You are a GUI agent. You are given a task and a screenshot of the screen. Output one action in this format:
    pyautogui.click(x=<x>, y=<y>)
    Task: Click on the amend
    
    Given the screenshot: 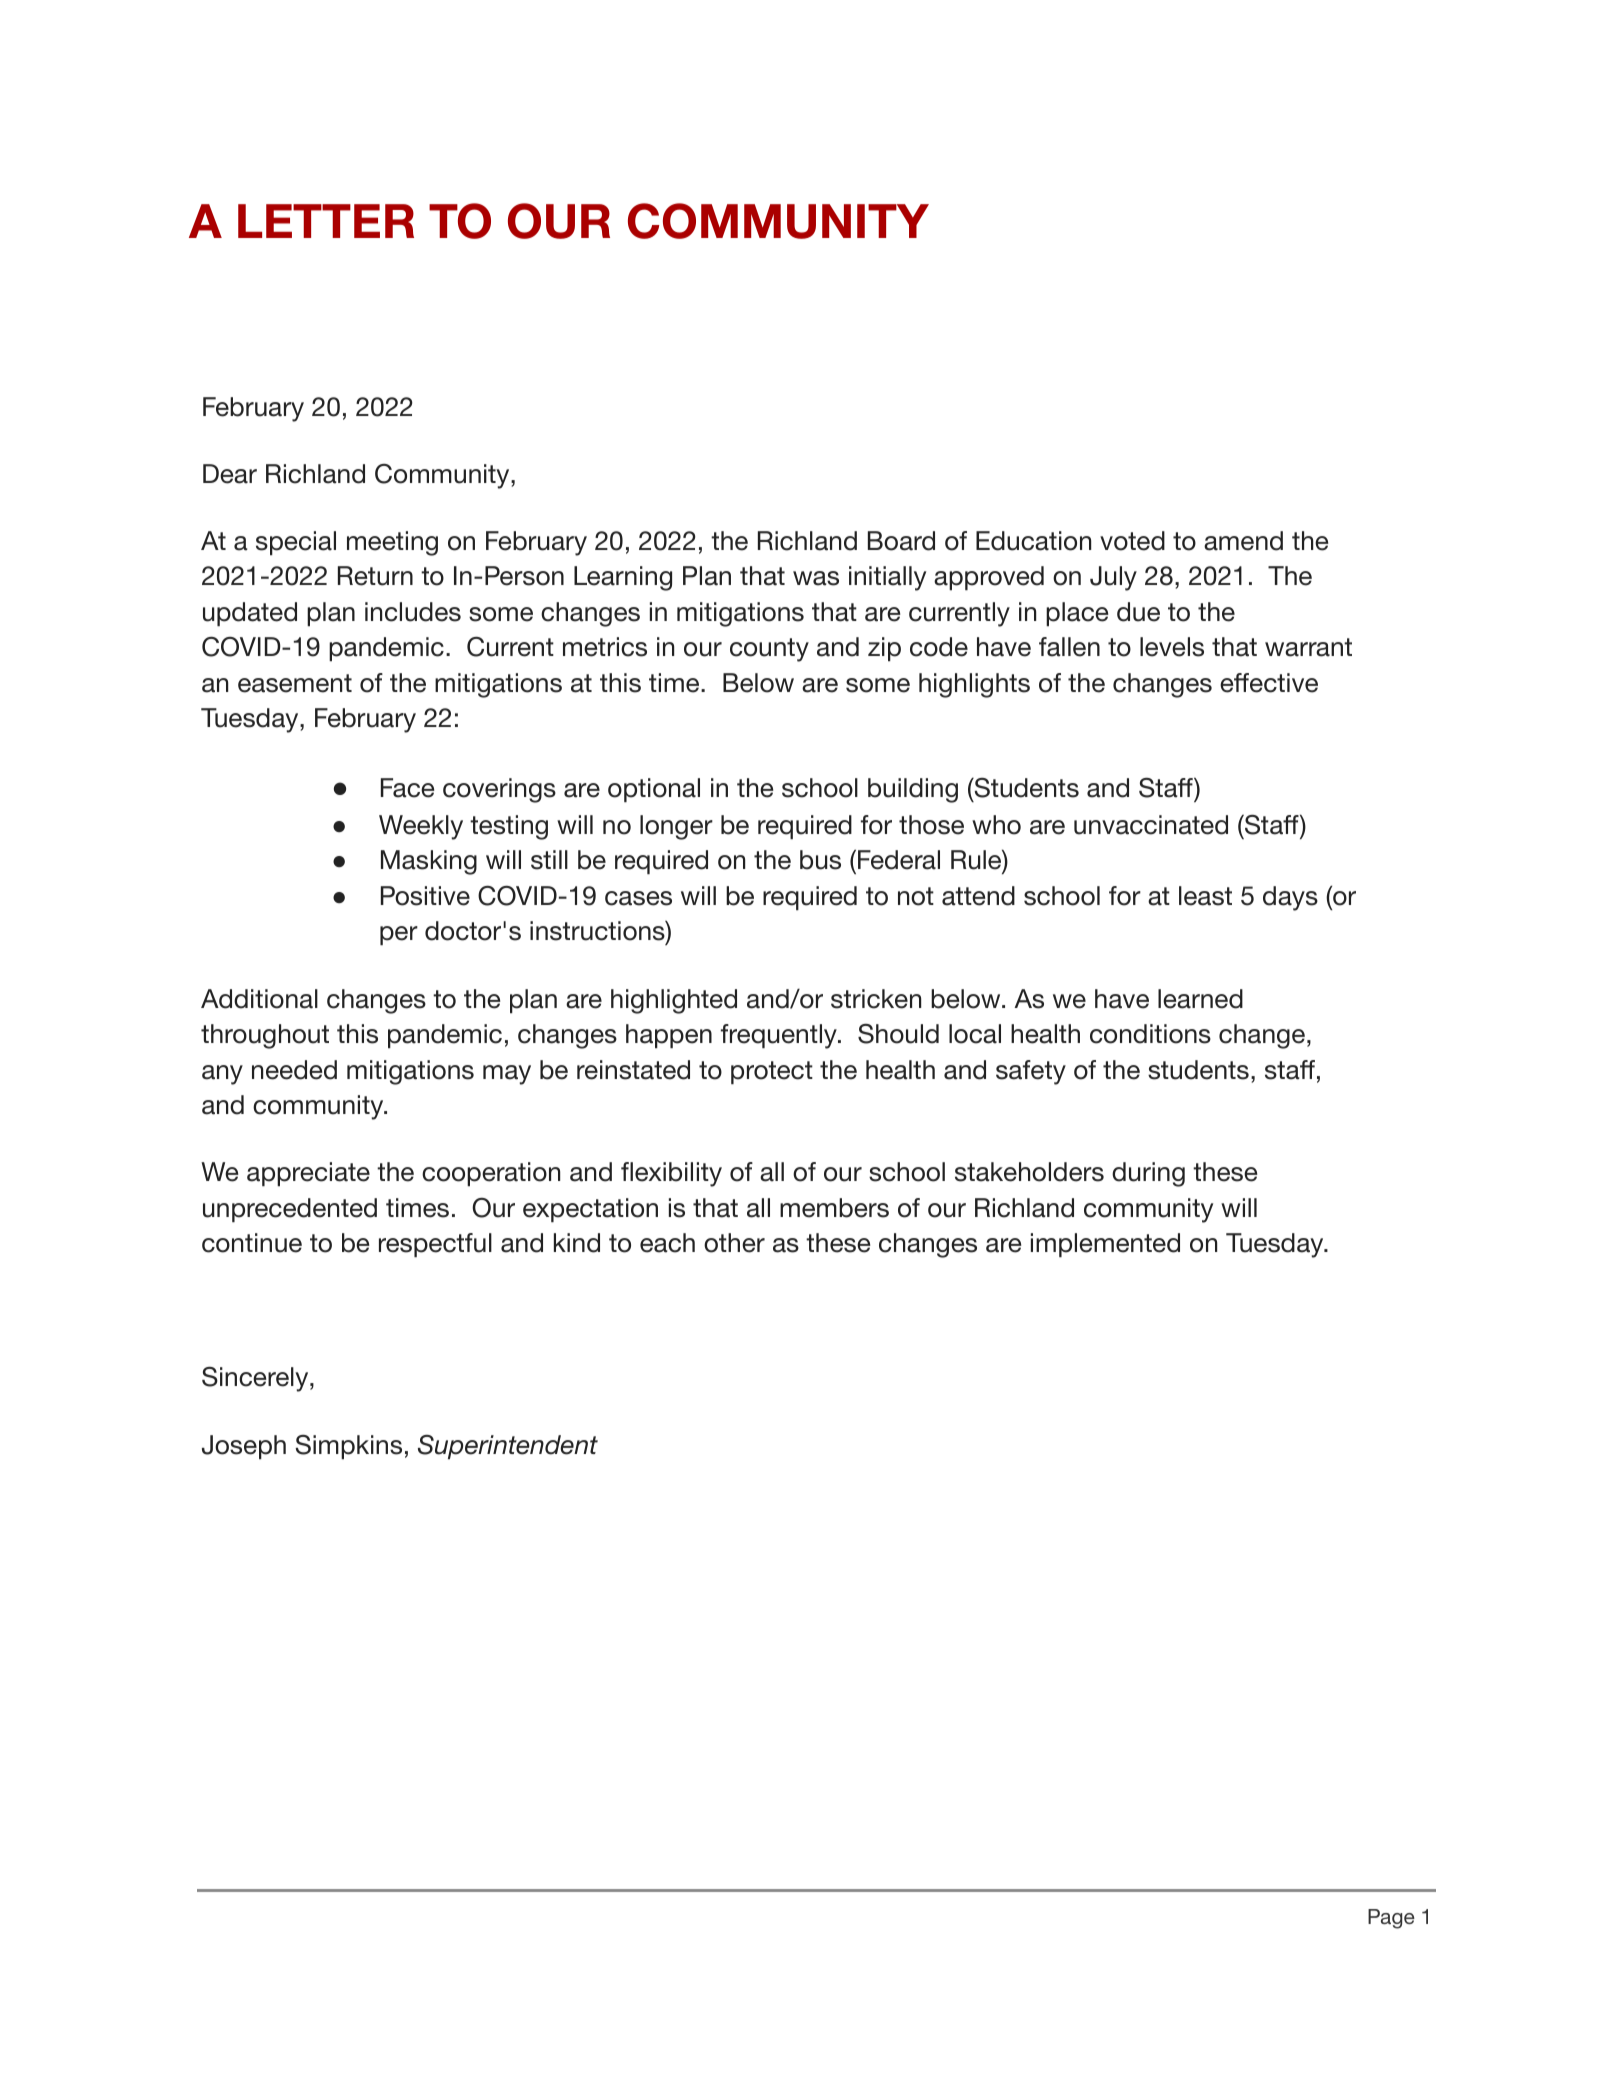 What is the action you would take?
    pyautogui.click(x=1243, y=541)
